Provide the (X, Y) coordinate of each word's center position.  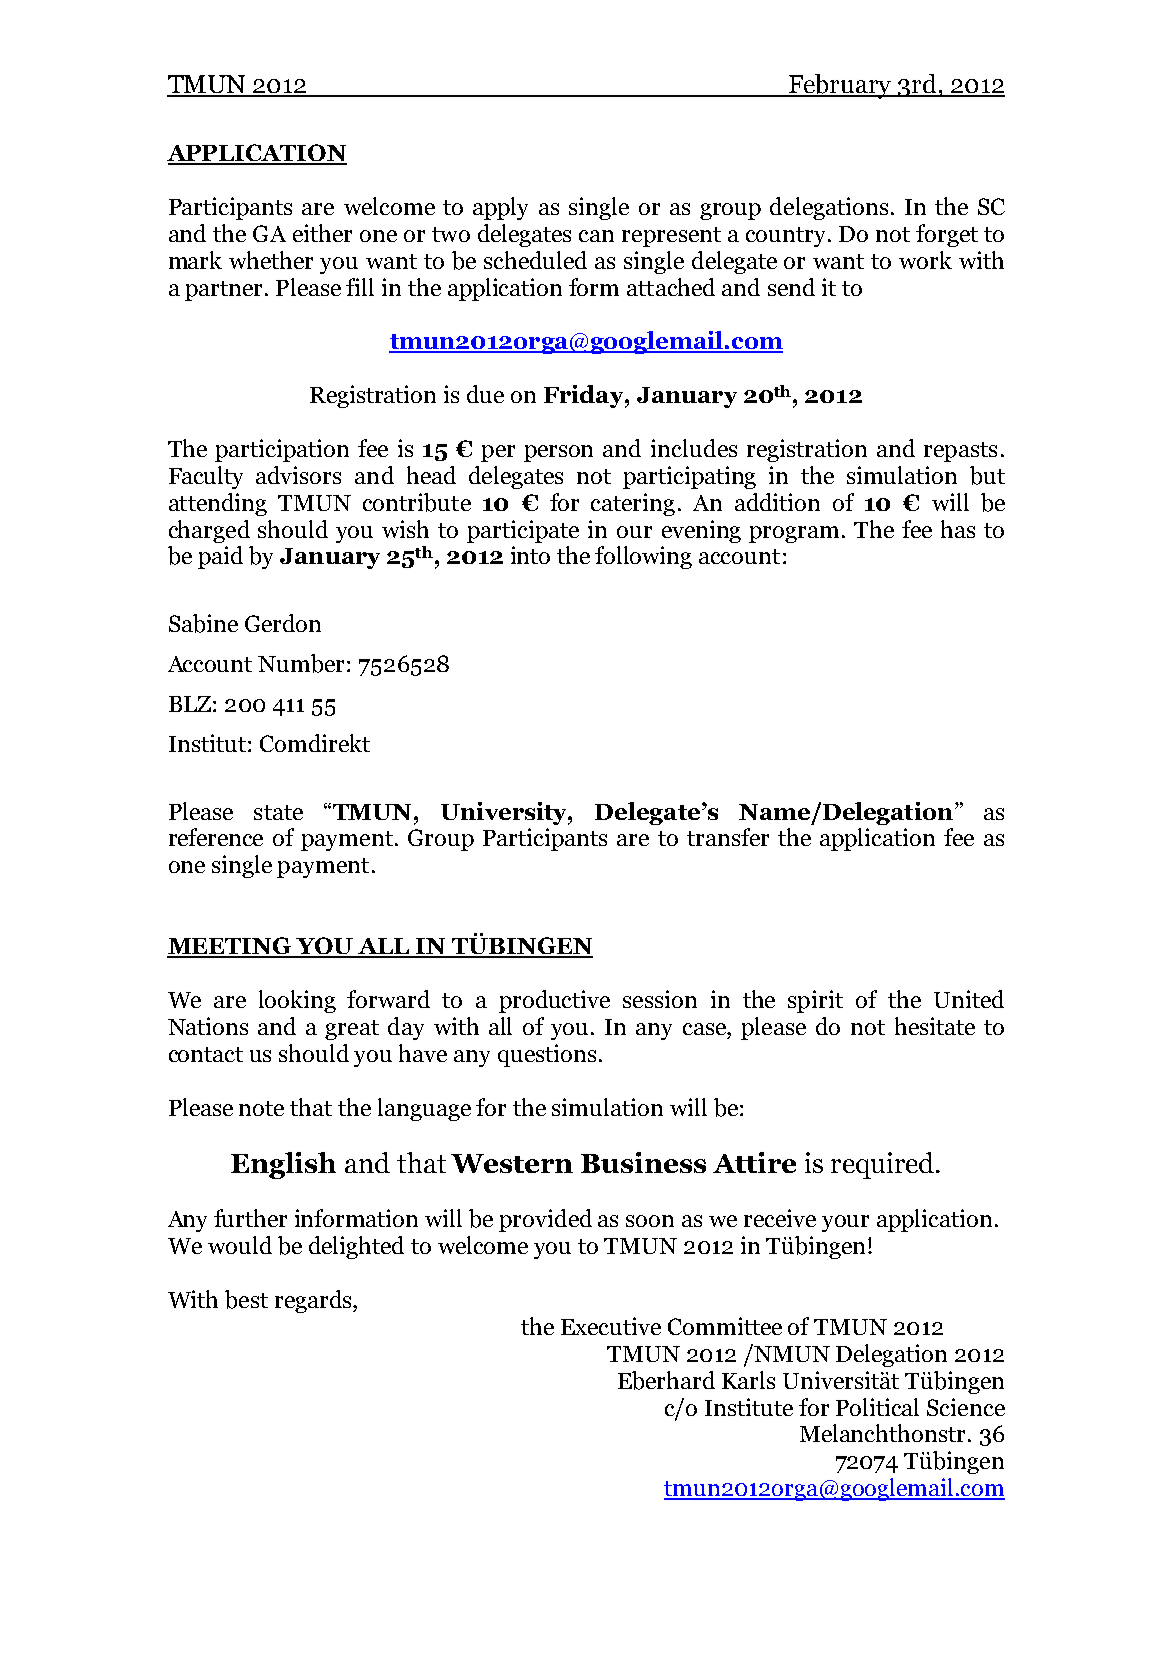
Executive (611, 1326)
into (530, 555)
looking (297, 1001)
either (322, 233)
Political (877, 1407)
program (794, 534)
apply (500, 208)
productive (554, 1001)
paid (220, 557)
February (840, 86)
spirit (815, 1001)
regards (314, 1301)
